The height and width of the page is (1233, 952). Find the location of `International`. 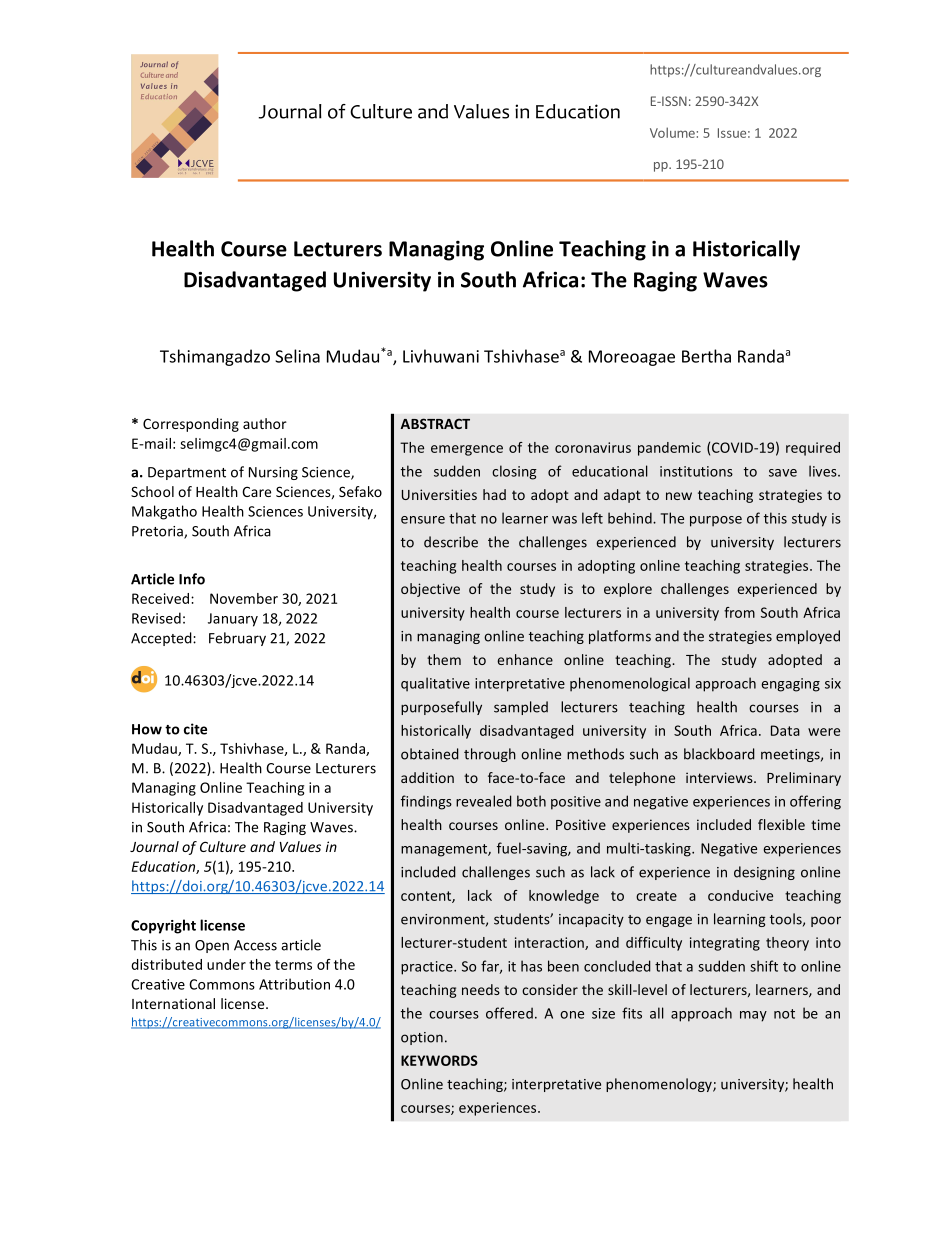

International is located at coordinates (173, 1003).
